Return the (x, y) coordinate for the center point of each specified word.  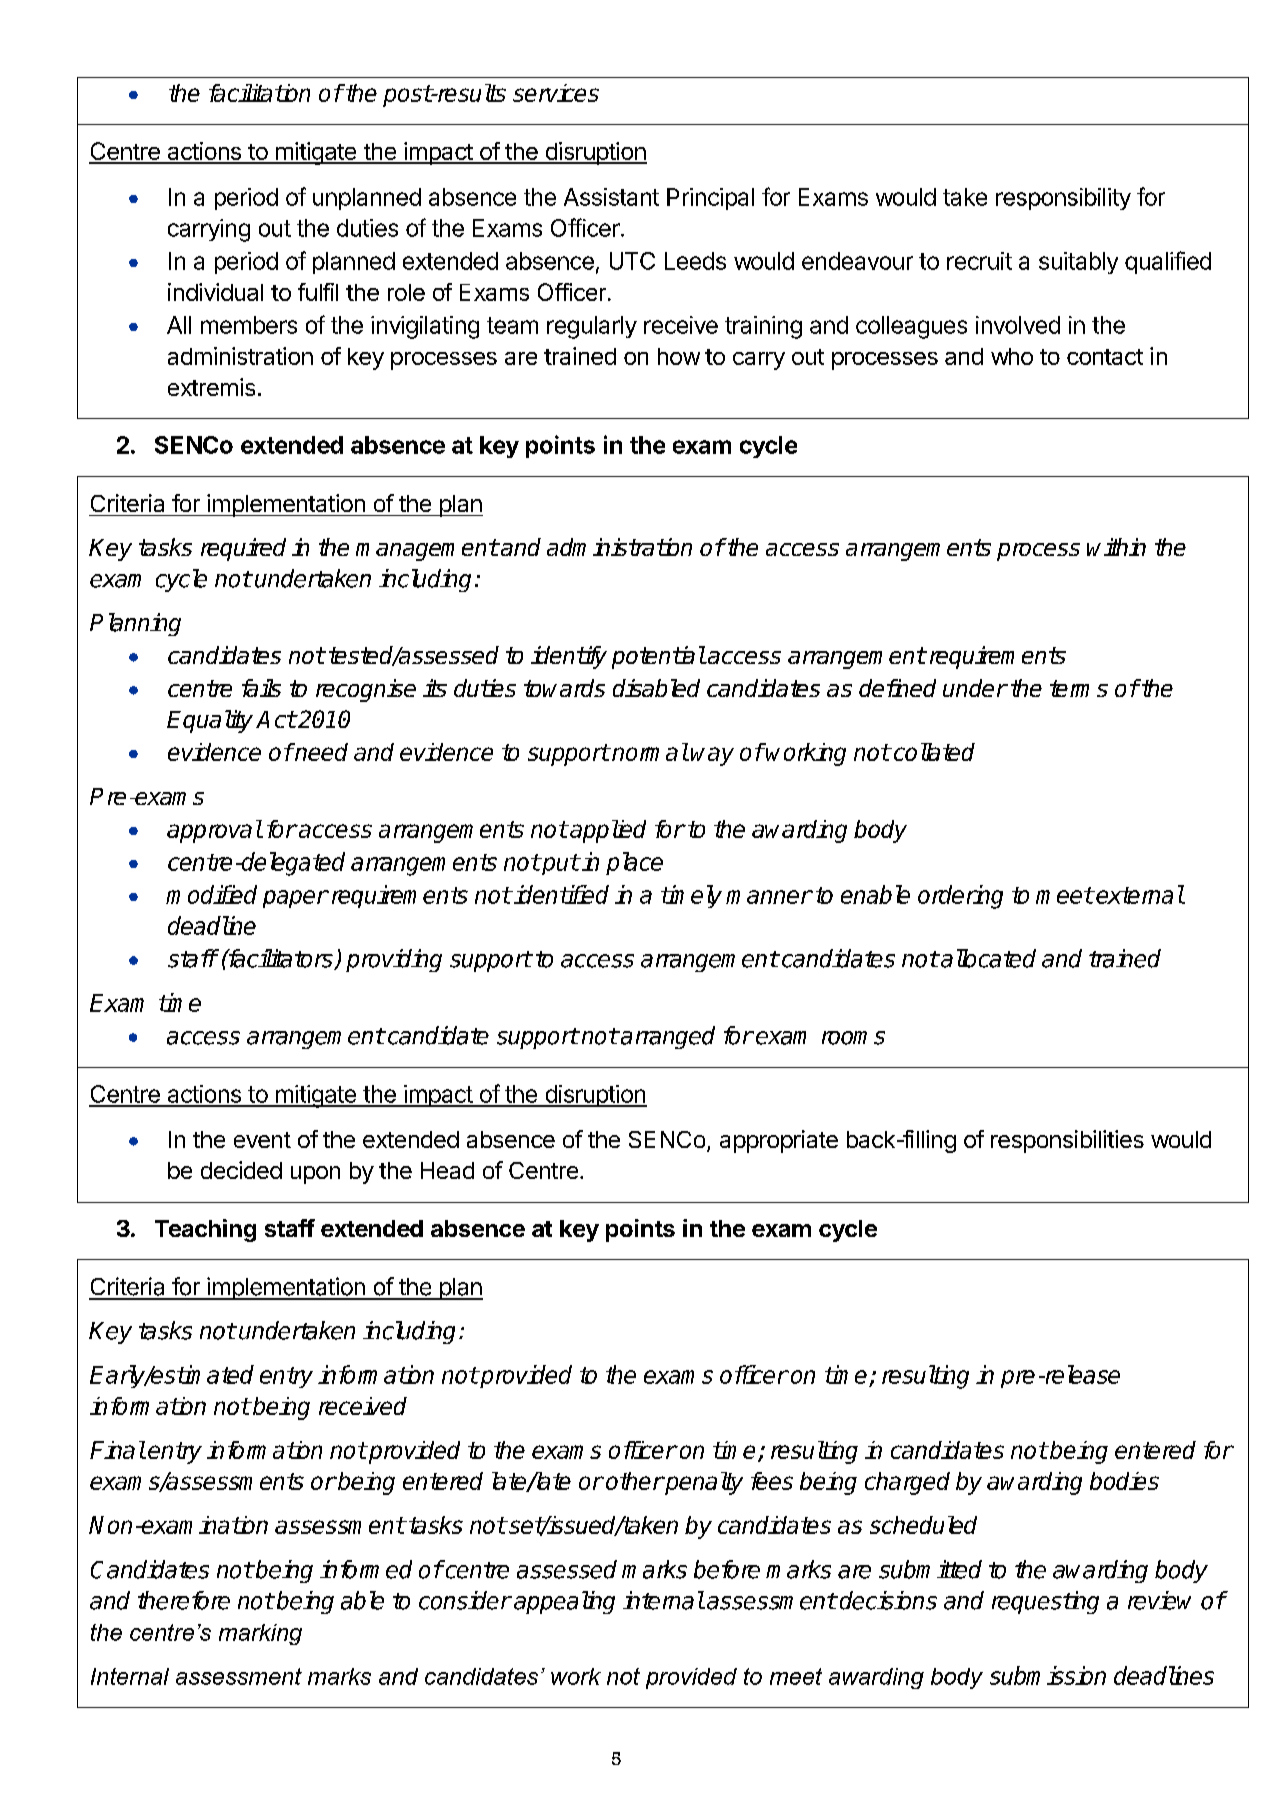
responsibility (1063, 199)
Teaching (205, 1230)
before (727, 1569)
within (1116, 547)
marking (260, 1634)
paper (295, 899)
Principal (710, 199)
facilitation (259, 93)
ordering (960, 897)
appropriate (779, 1141)
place (634, 863)
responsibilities (1067, 1141)
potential (658, 657)
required (243, 549)
